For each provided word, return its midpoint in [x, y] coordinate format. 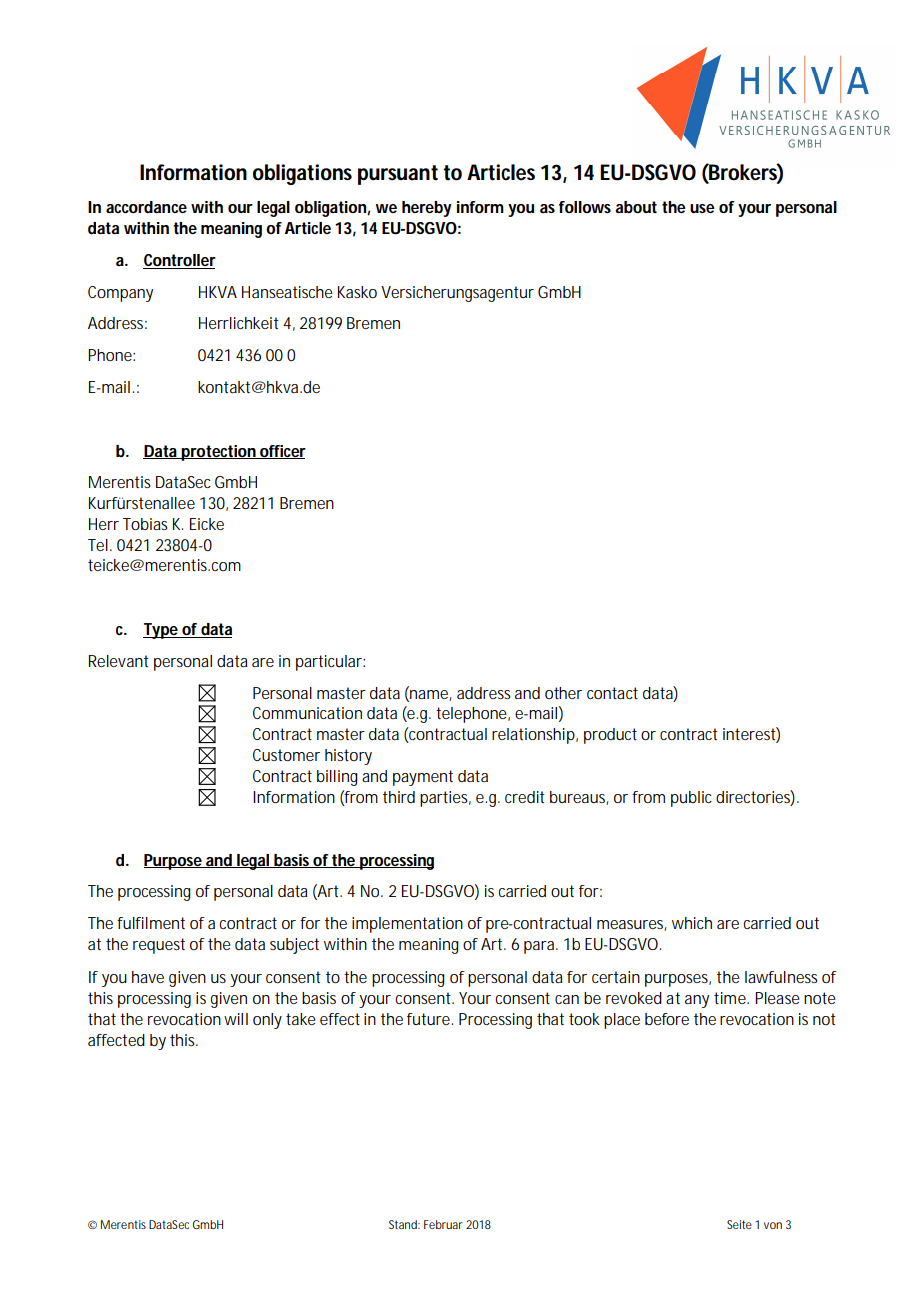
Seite [739, 1224]
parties [445, 799]
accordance [146, 207]
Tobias [145, 524]
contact [612, 693]
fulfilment [151, 923]
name [429, 694]
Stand [404, 1224]
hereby [427, 209]
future [430, 1019]
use [702, 208]
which [692, 923]
